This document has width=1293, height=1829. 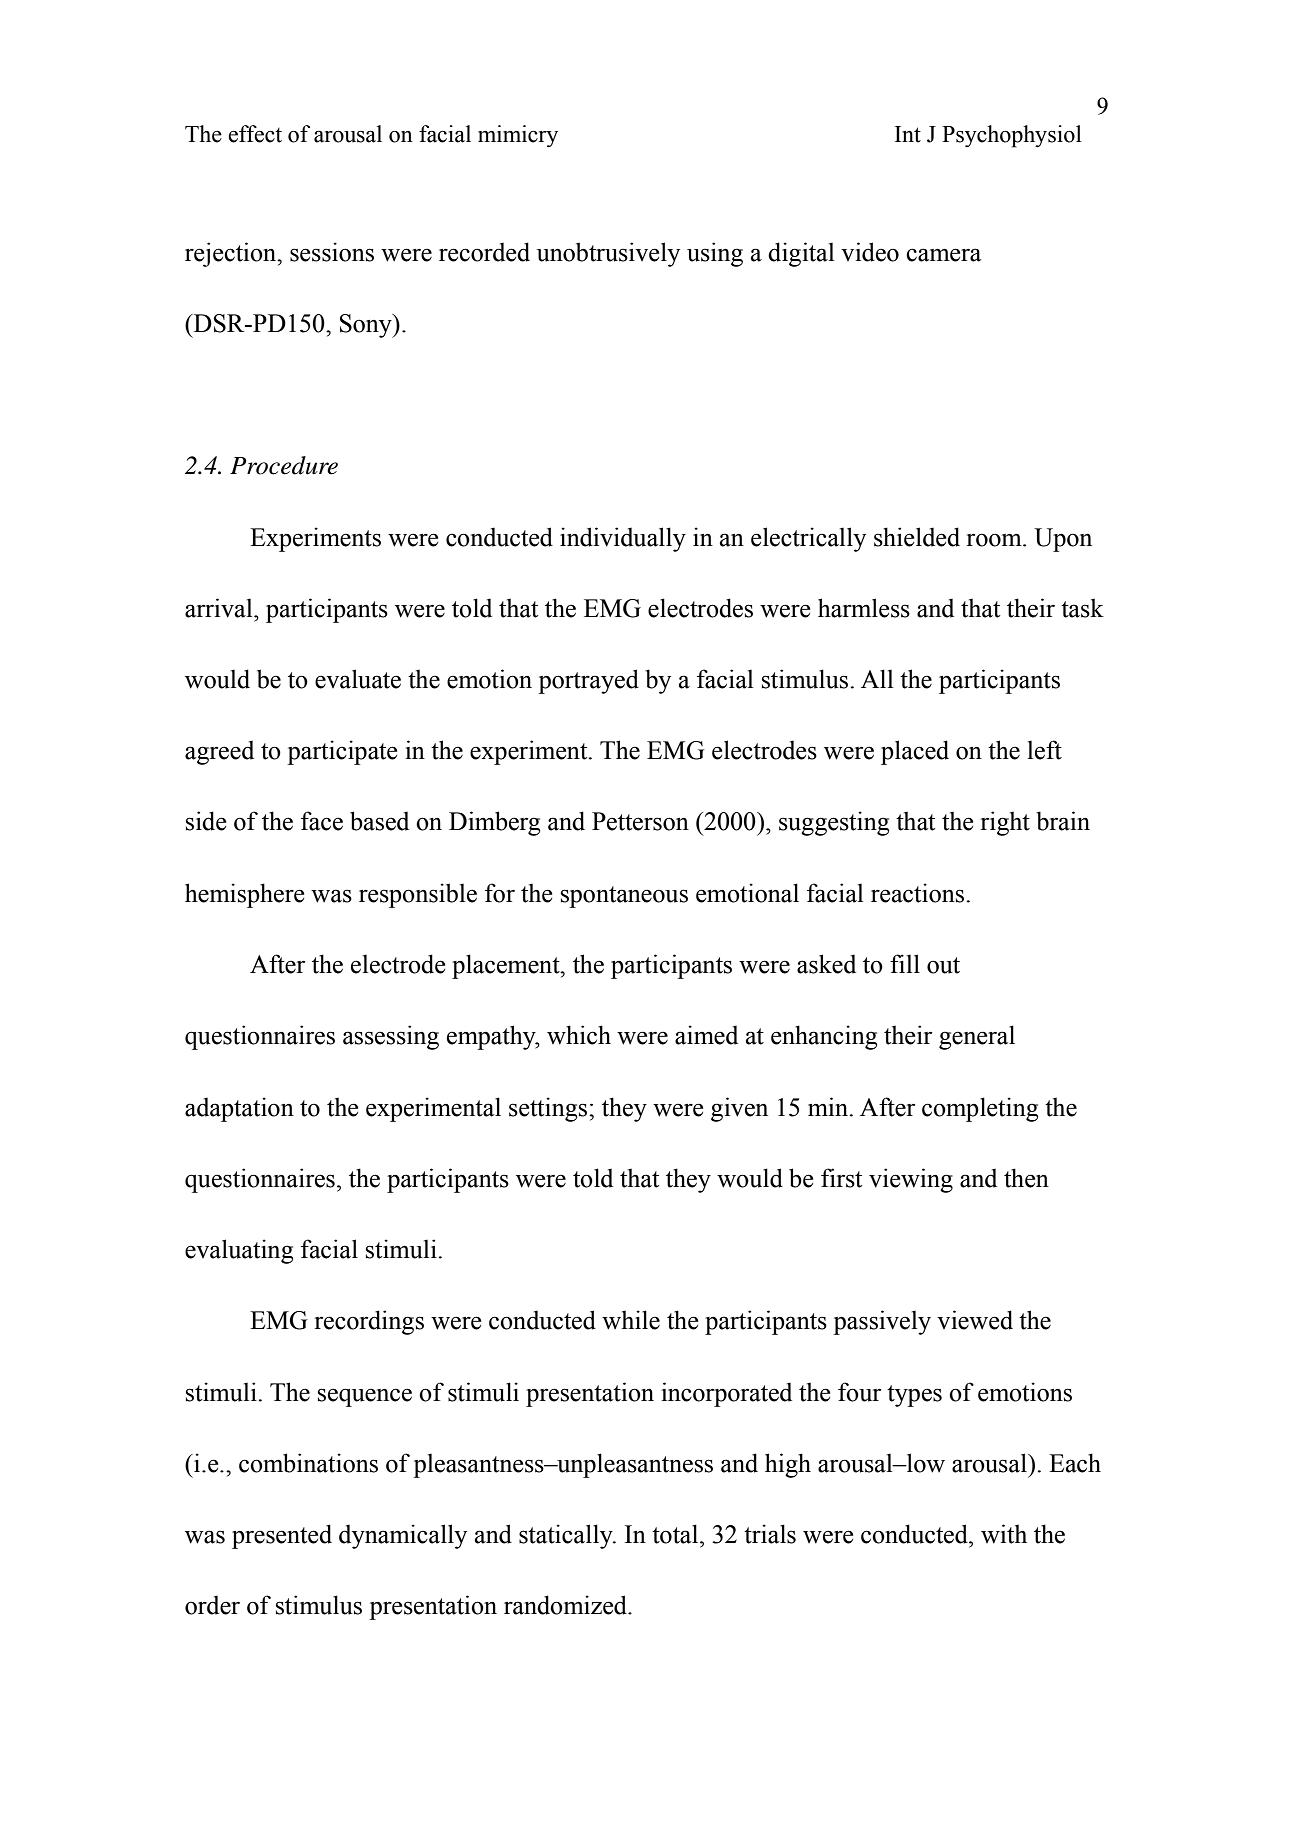 I want to click on effect, so click(x=255, y=134).
